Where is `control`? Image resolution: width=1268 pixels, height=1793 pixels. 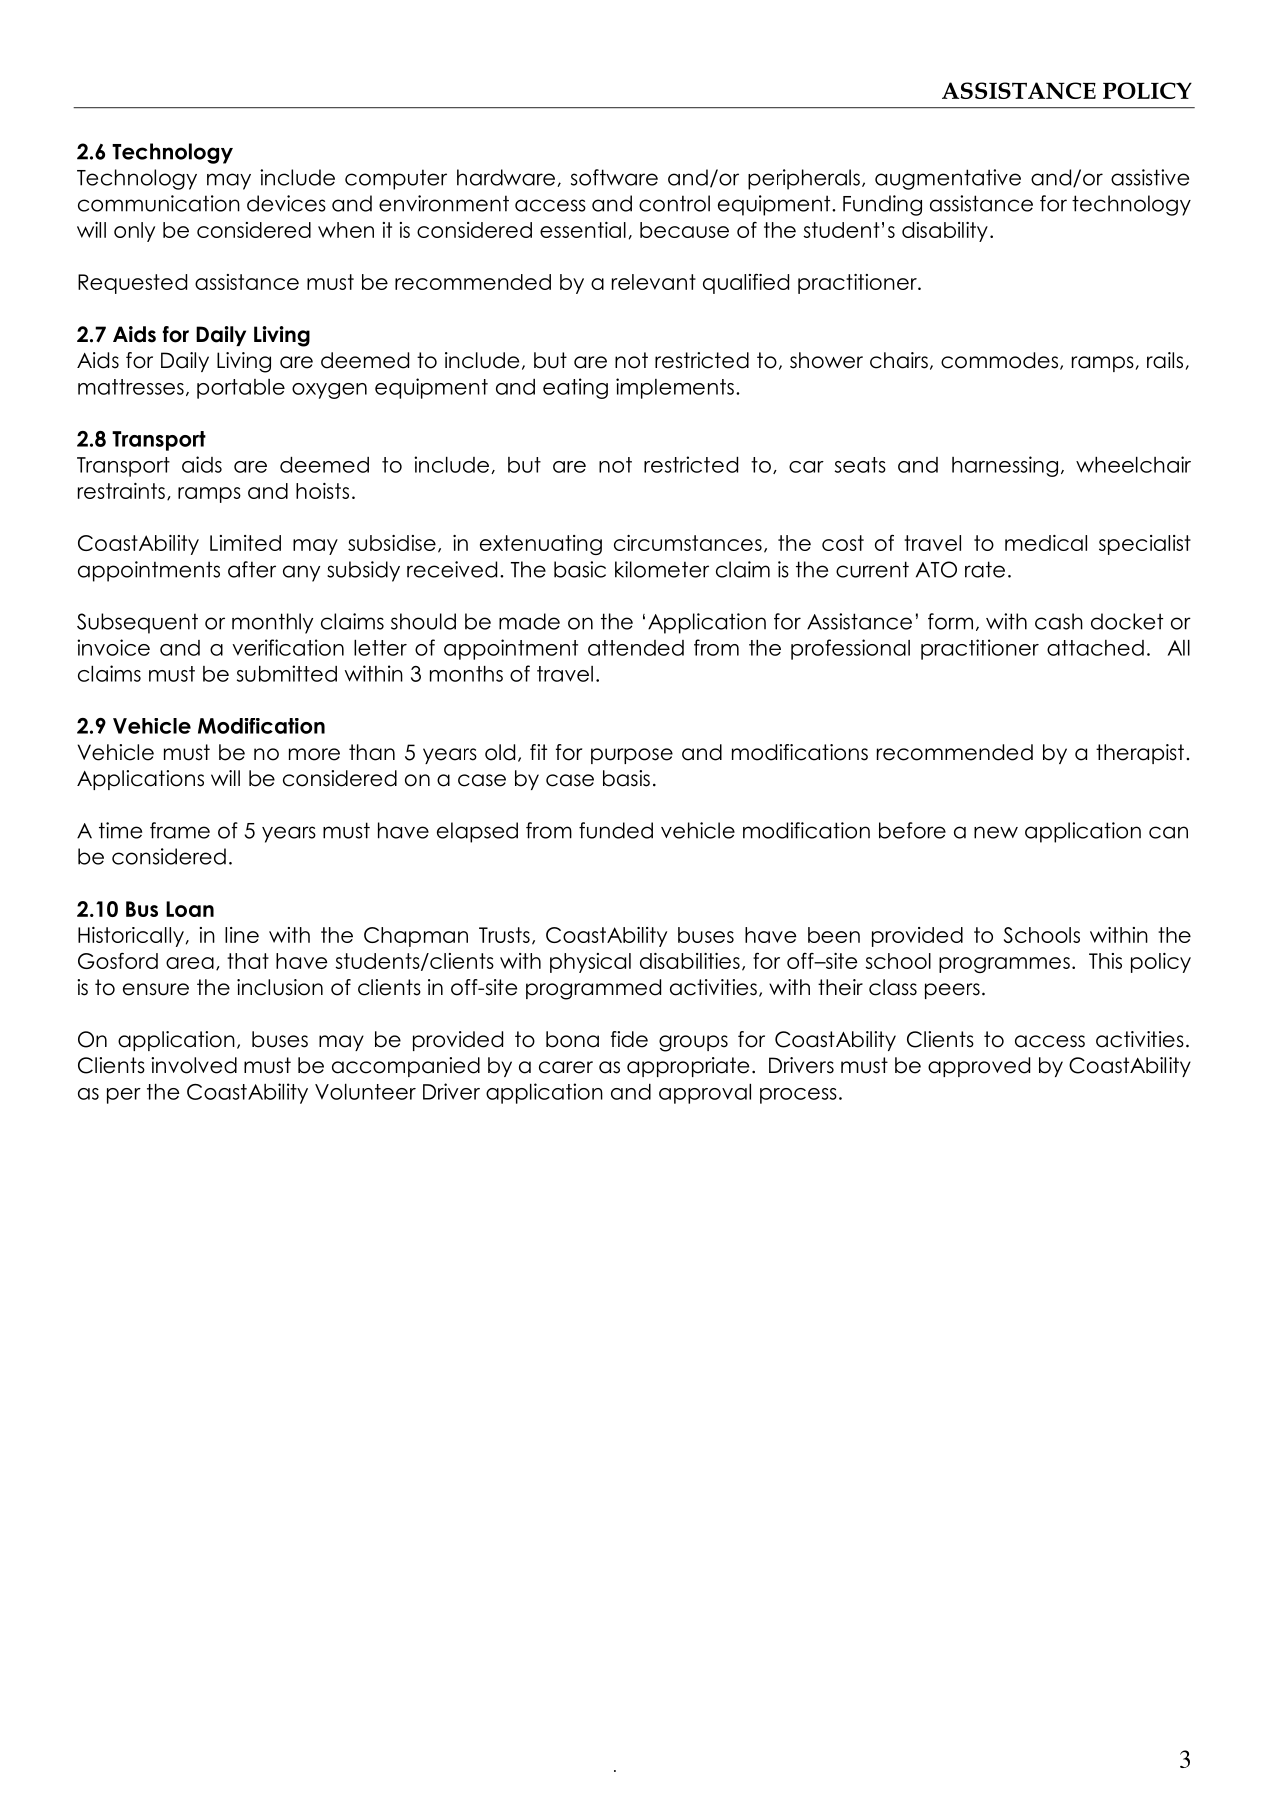 control is located at coordinates (674, 203).
